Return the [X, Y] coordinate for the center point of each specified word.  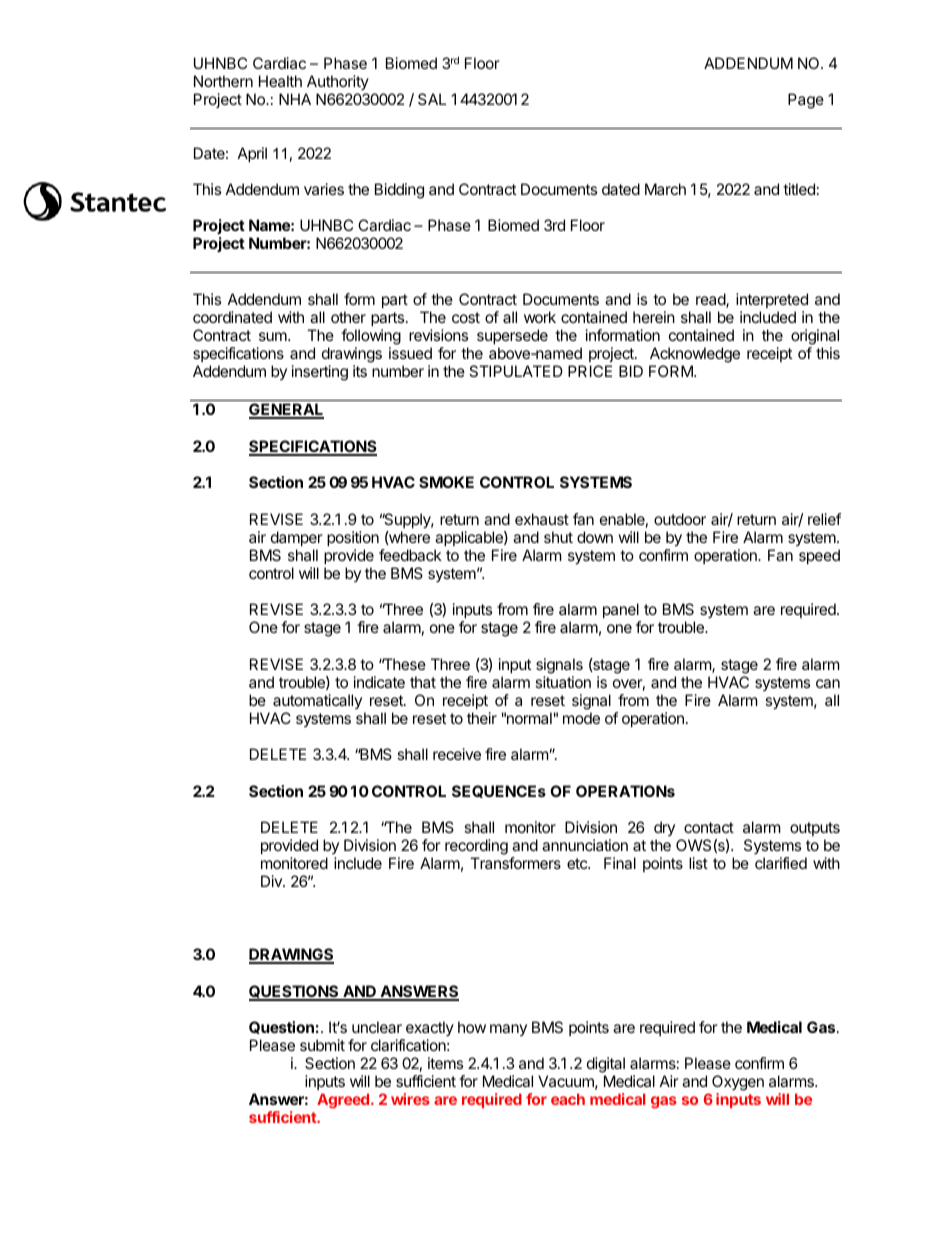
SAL [432, 99]
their [482, 718]
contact [709, 827]
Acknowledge [695, 355]
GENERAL [286, 411]
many [508, 1030]
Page [806, 101]
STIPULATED [516, 371]
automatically [317, 701]
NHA [295, 99]
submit [322, 1045]
